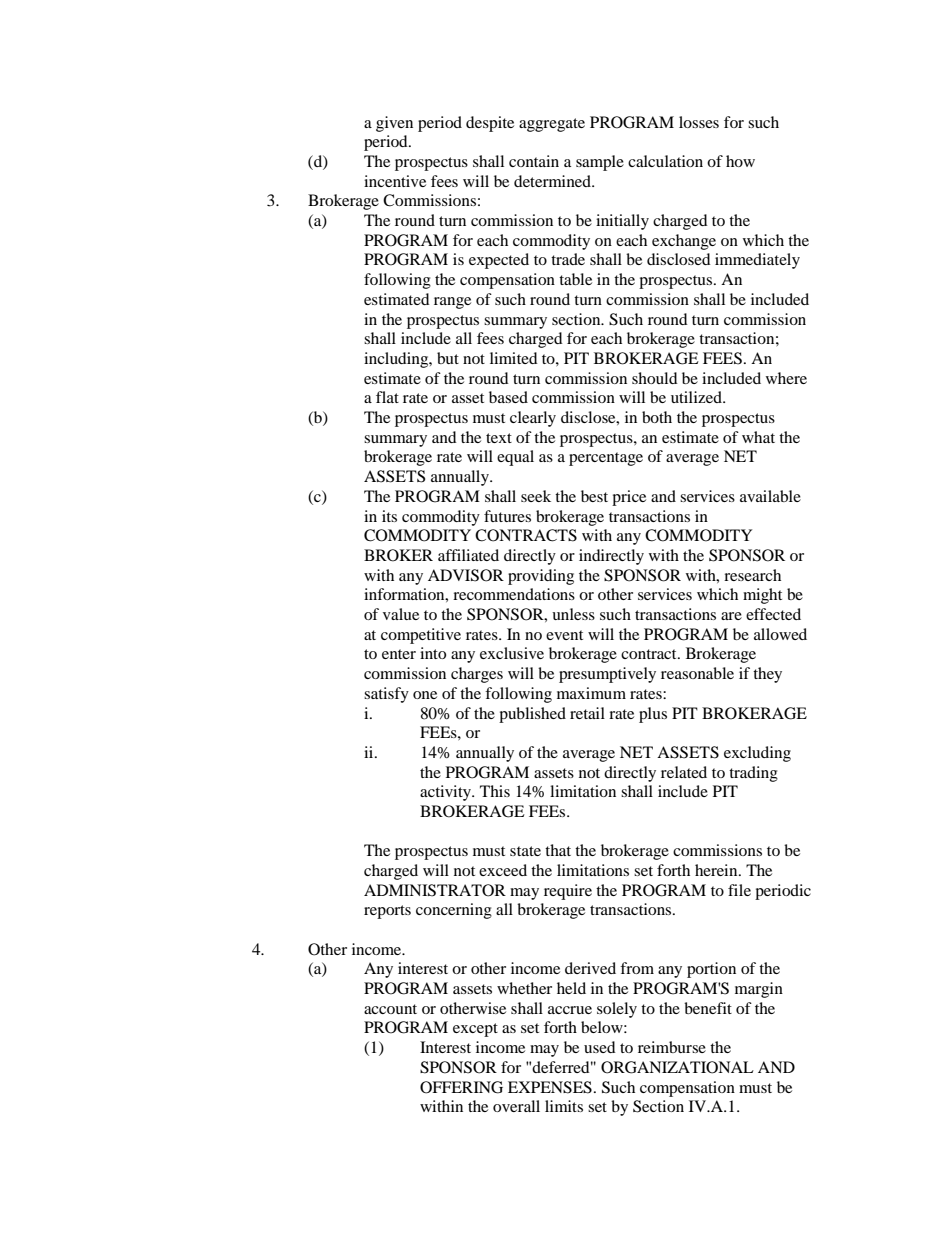  What do you see at coordinates (447, 793) in the screenshot?
I see `activity` at bounding box center [447, 793].
